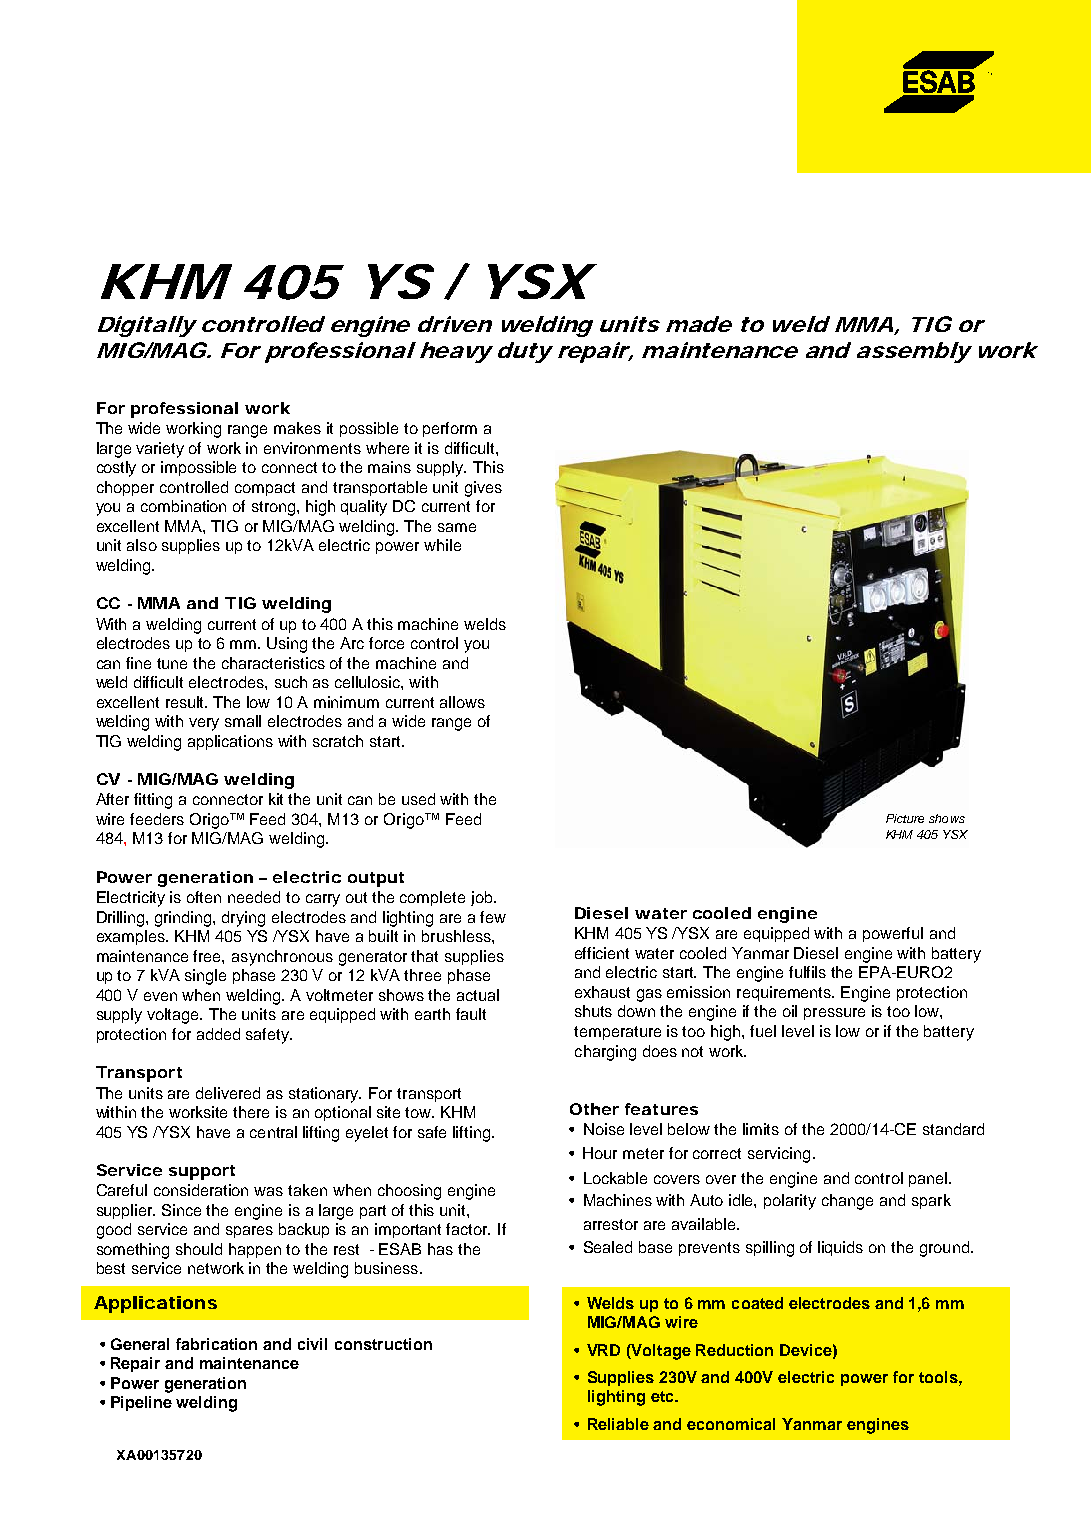 This screenshot has width=1091, height=1527. What do you see at coordinates (600, 1153) in the screenshot?
I see `Hour` at bounding box center [600, 1153].
